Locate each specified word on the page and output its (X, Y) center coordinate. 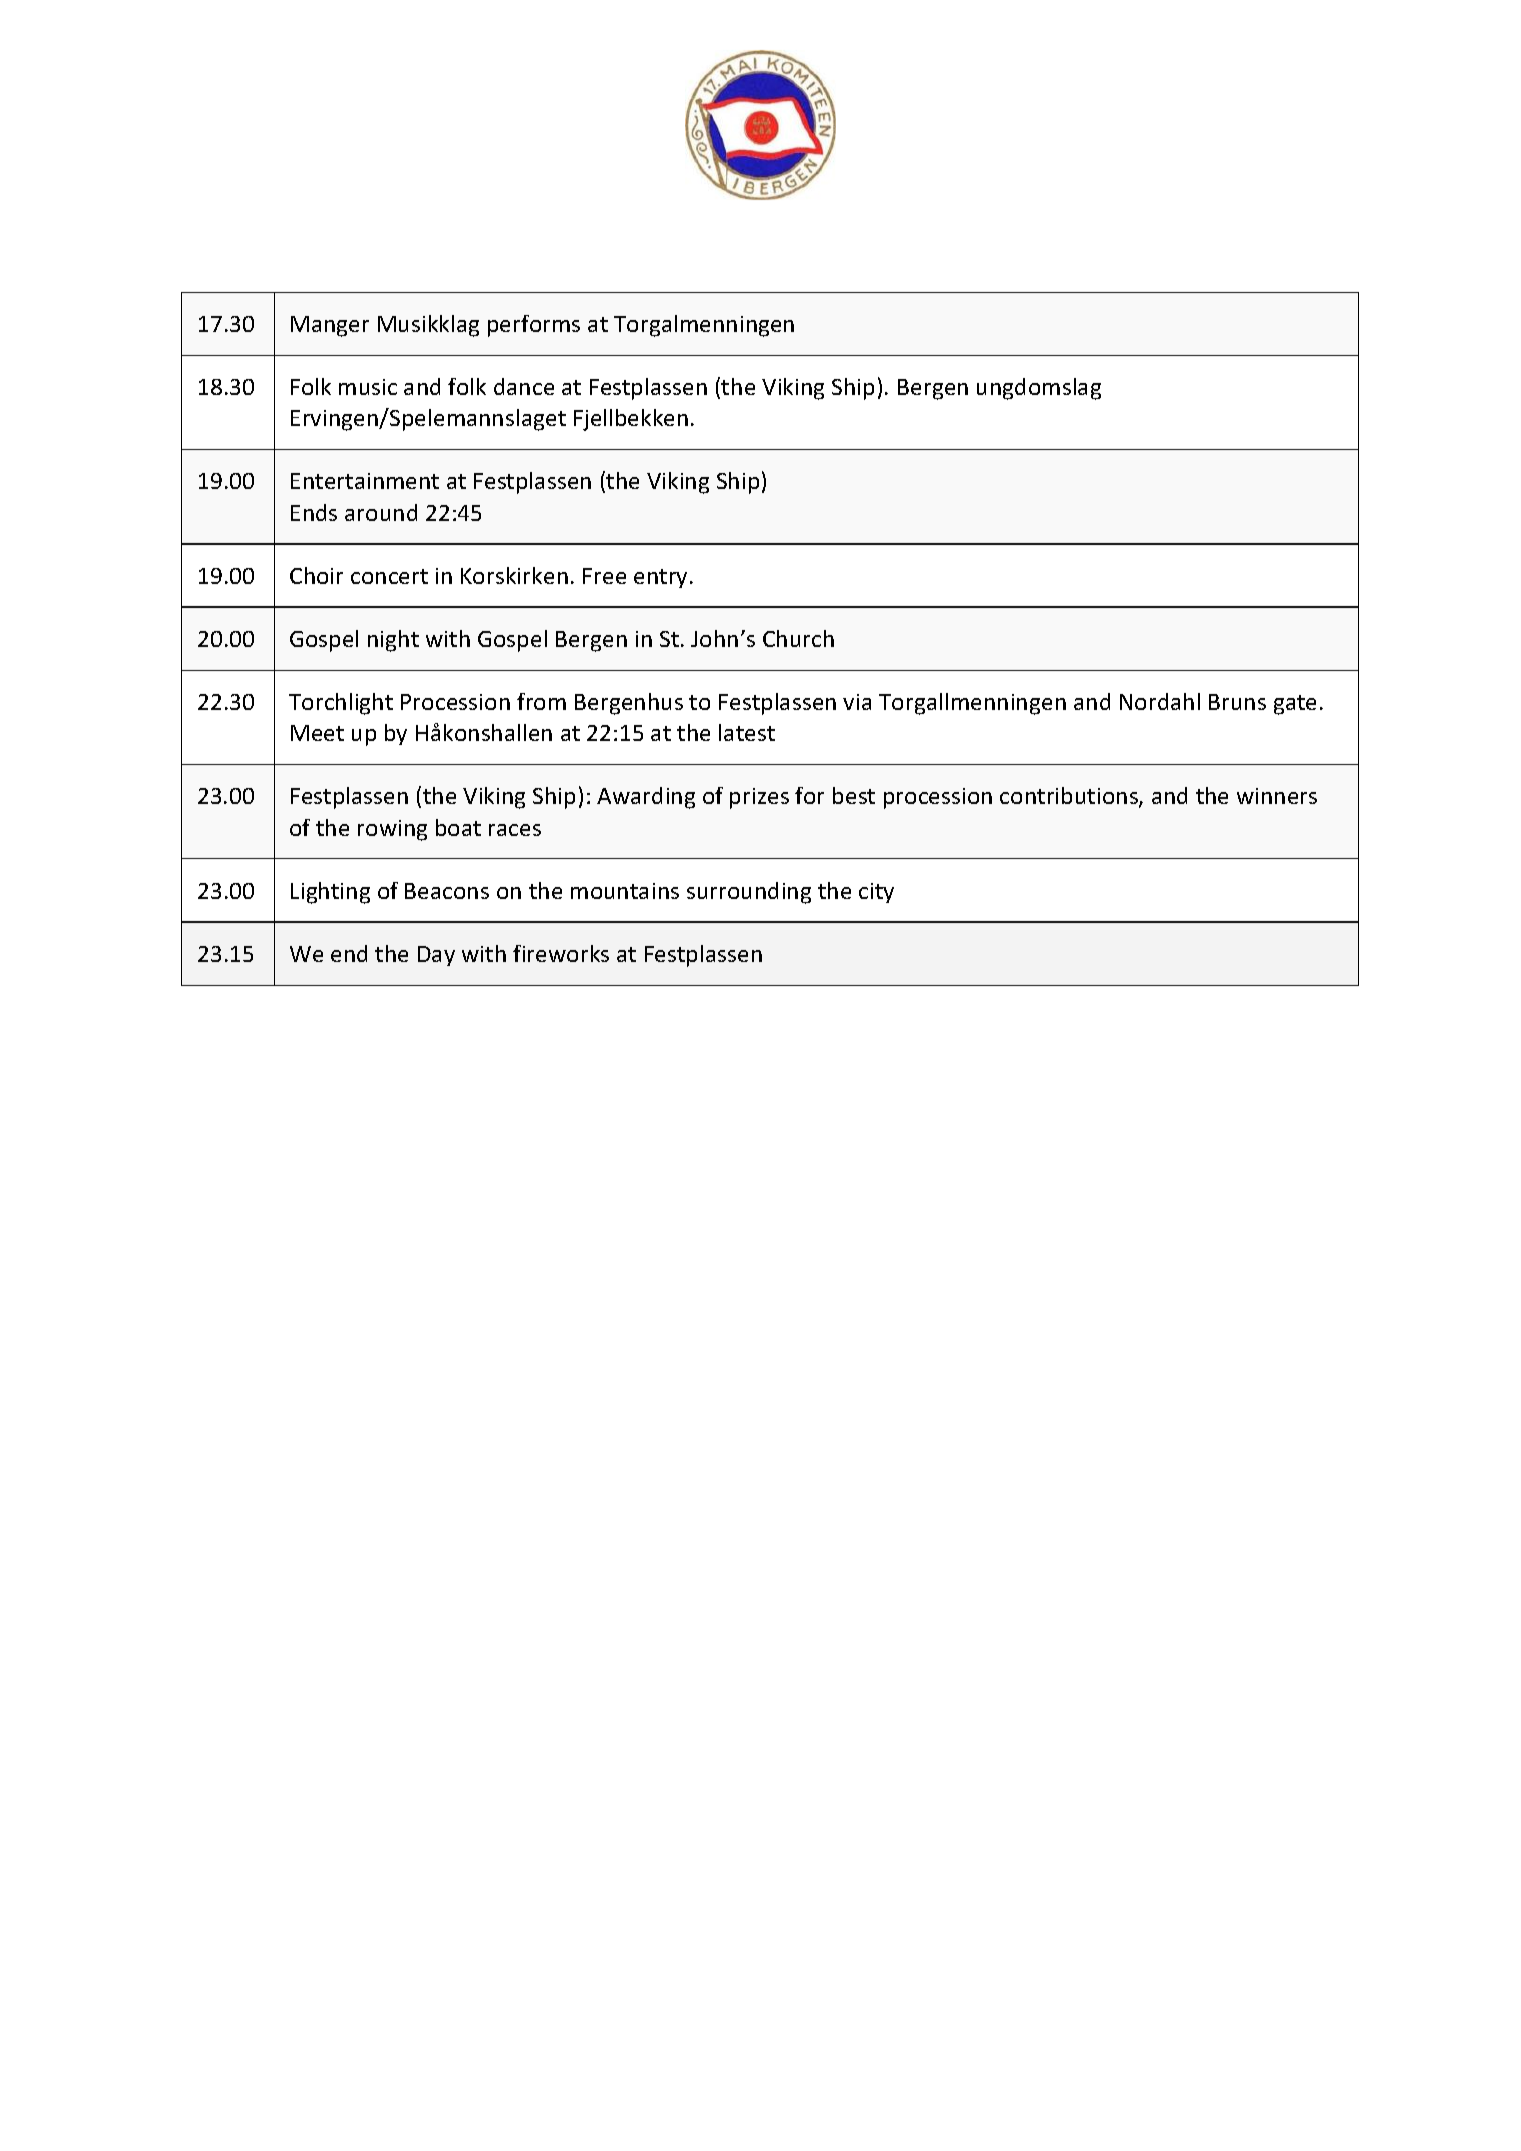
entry (662, 578)
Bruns (1237, 702)
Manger (330, 326)
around (381, 512)
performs (534, 326)
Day (436, 956)
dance (524, 386)
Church (798, 638)
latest (747, 732)
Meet (317, 733)
